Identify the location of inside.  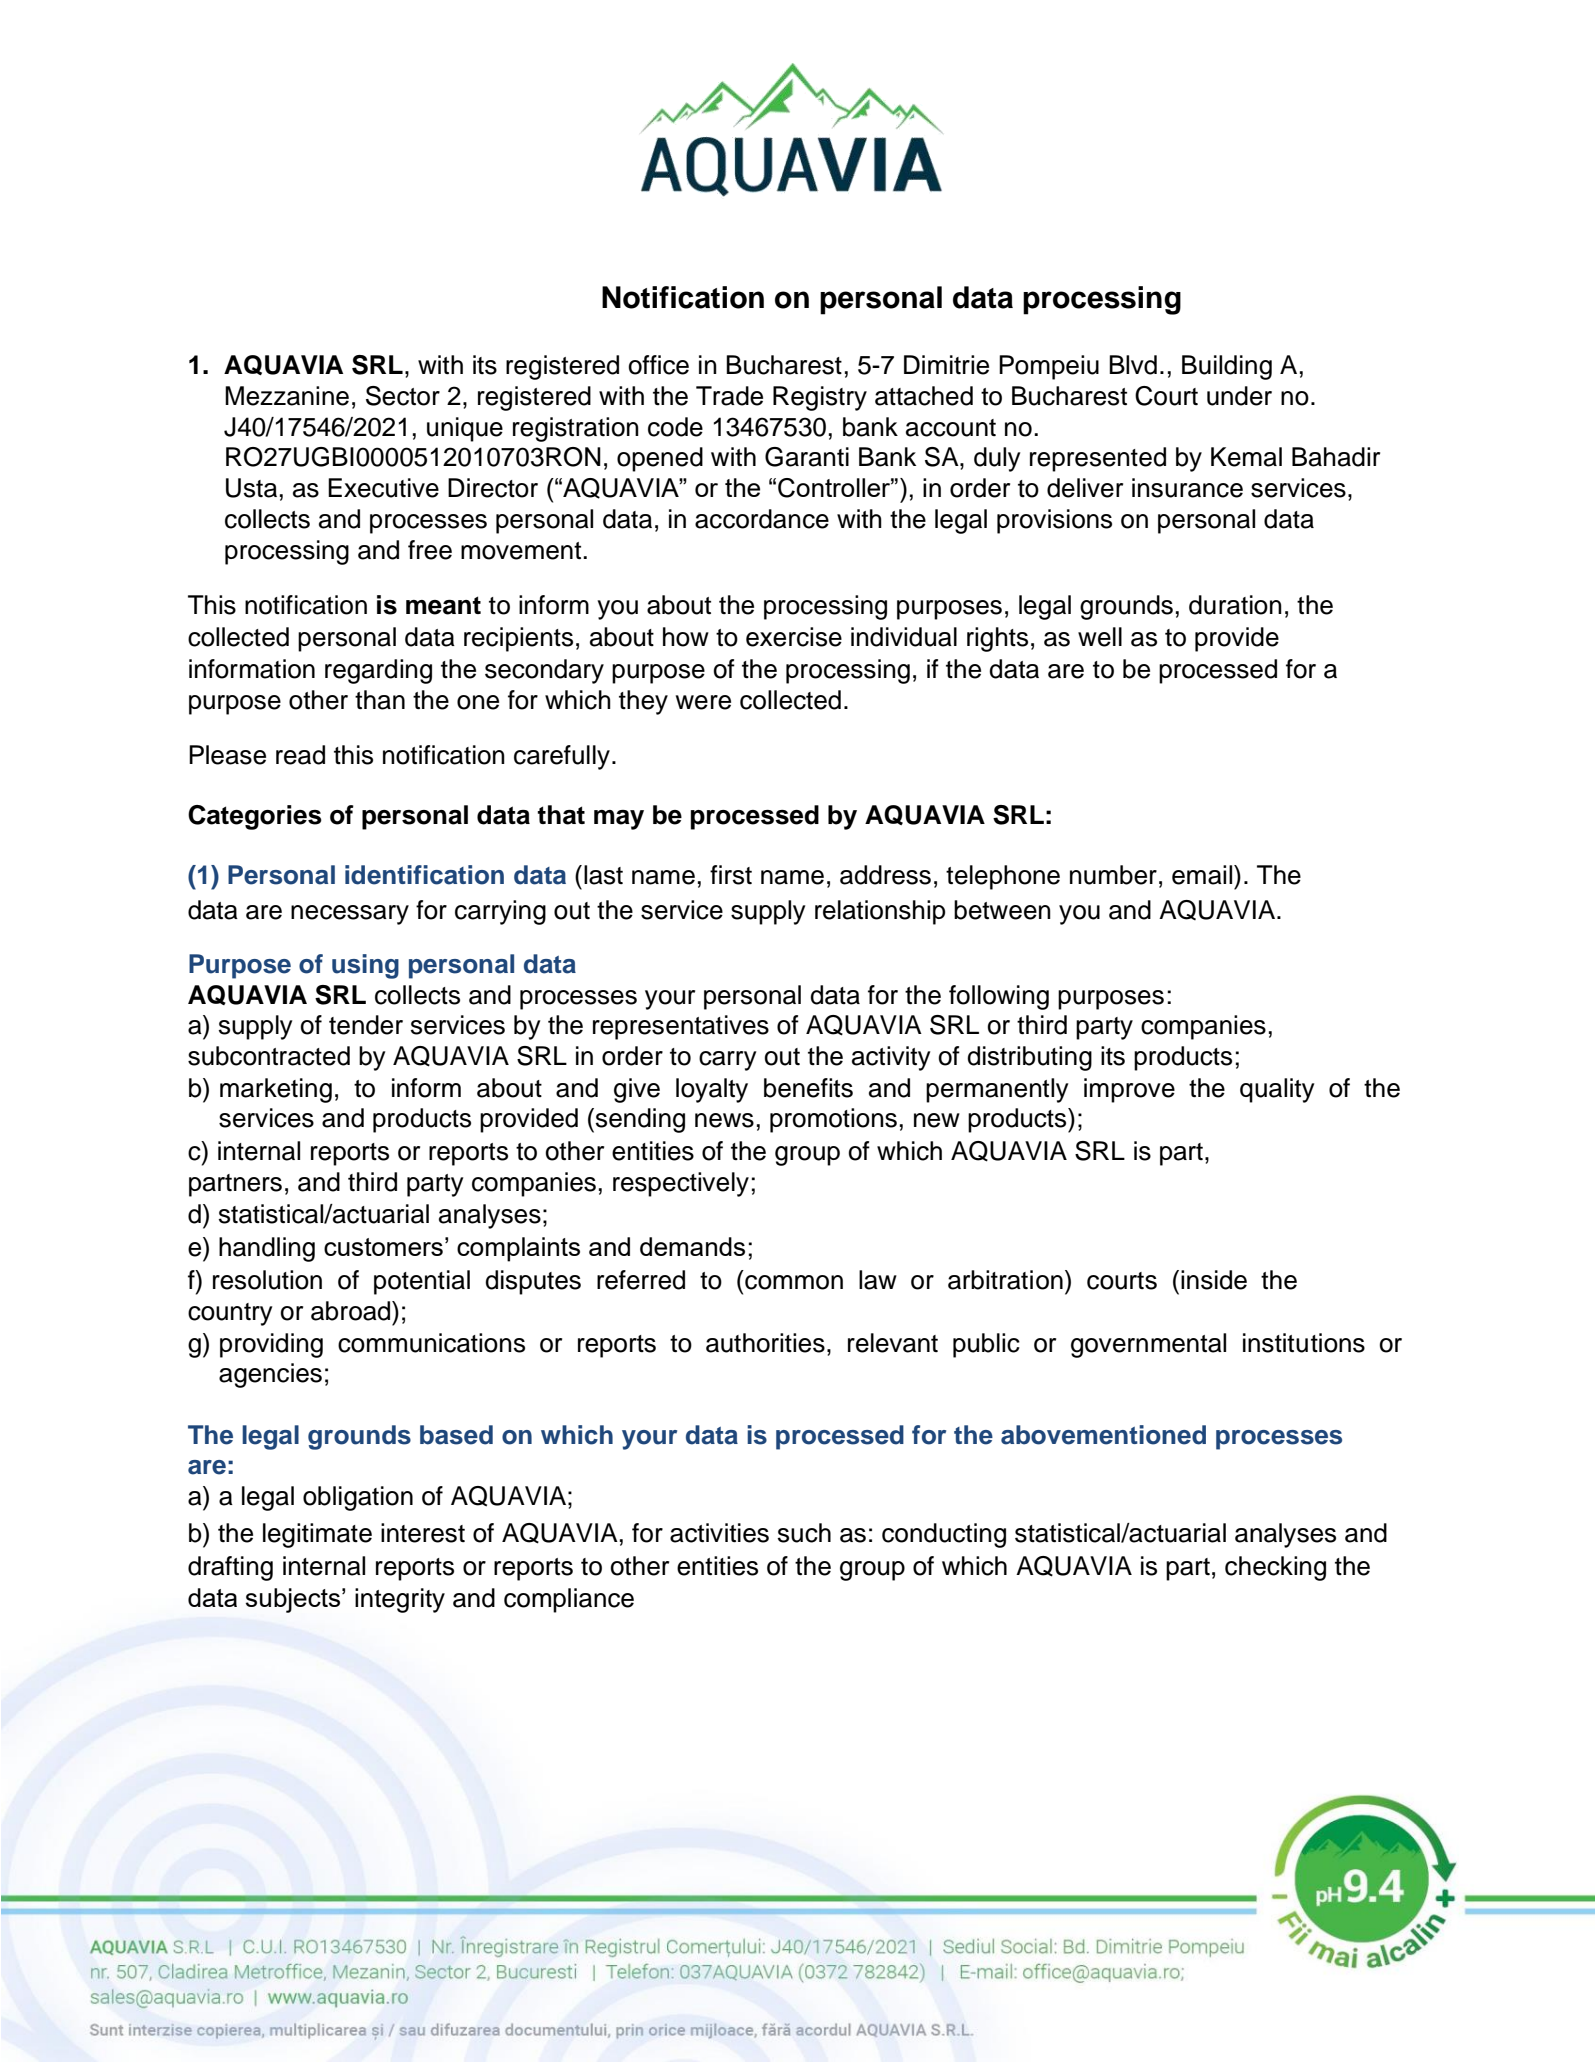
(1214, 1280).
